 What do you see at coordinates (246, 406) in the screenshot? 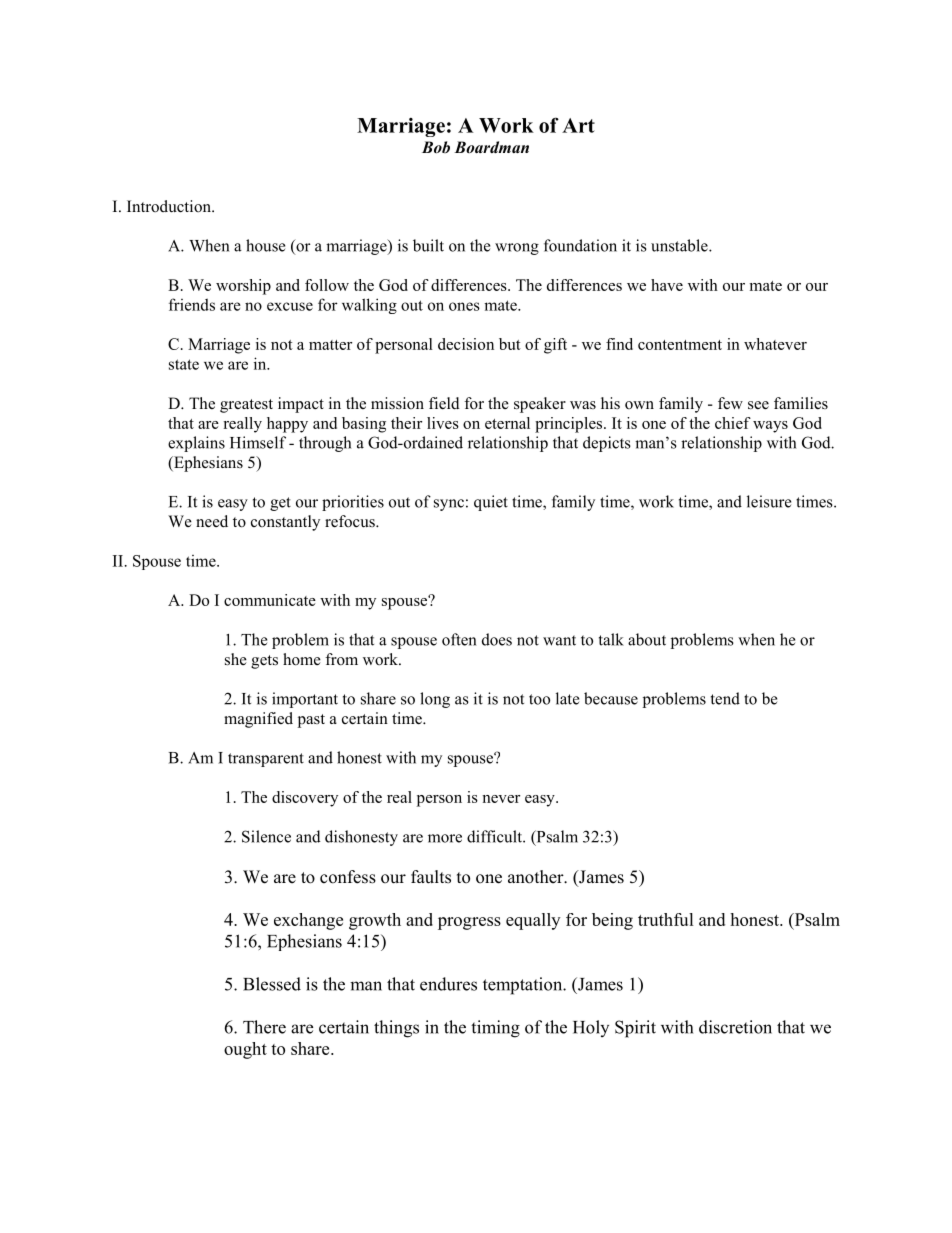
I see `greatest` at bounding box center [246, 406].
